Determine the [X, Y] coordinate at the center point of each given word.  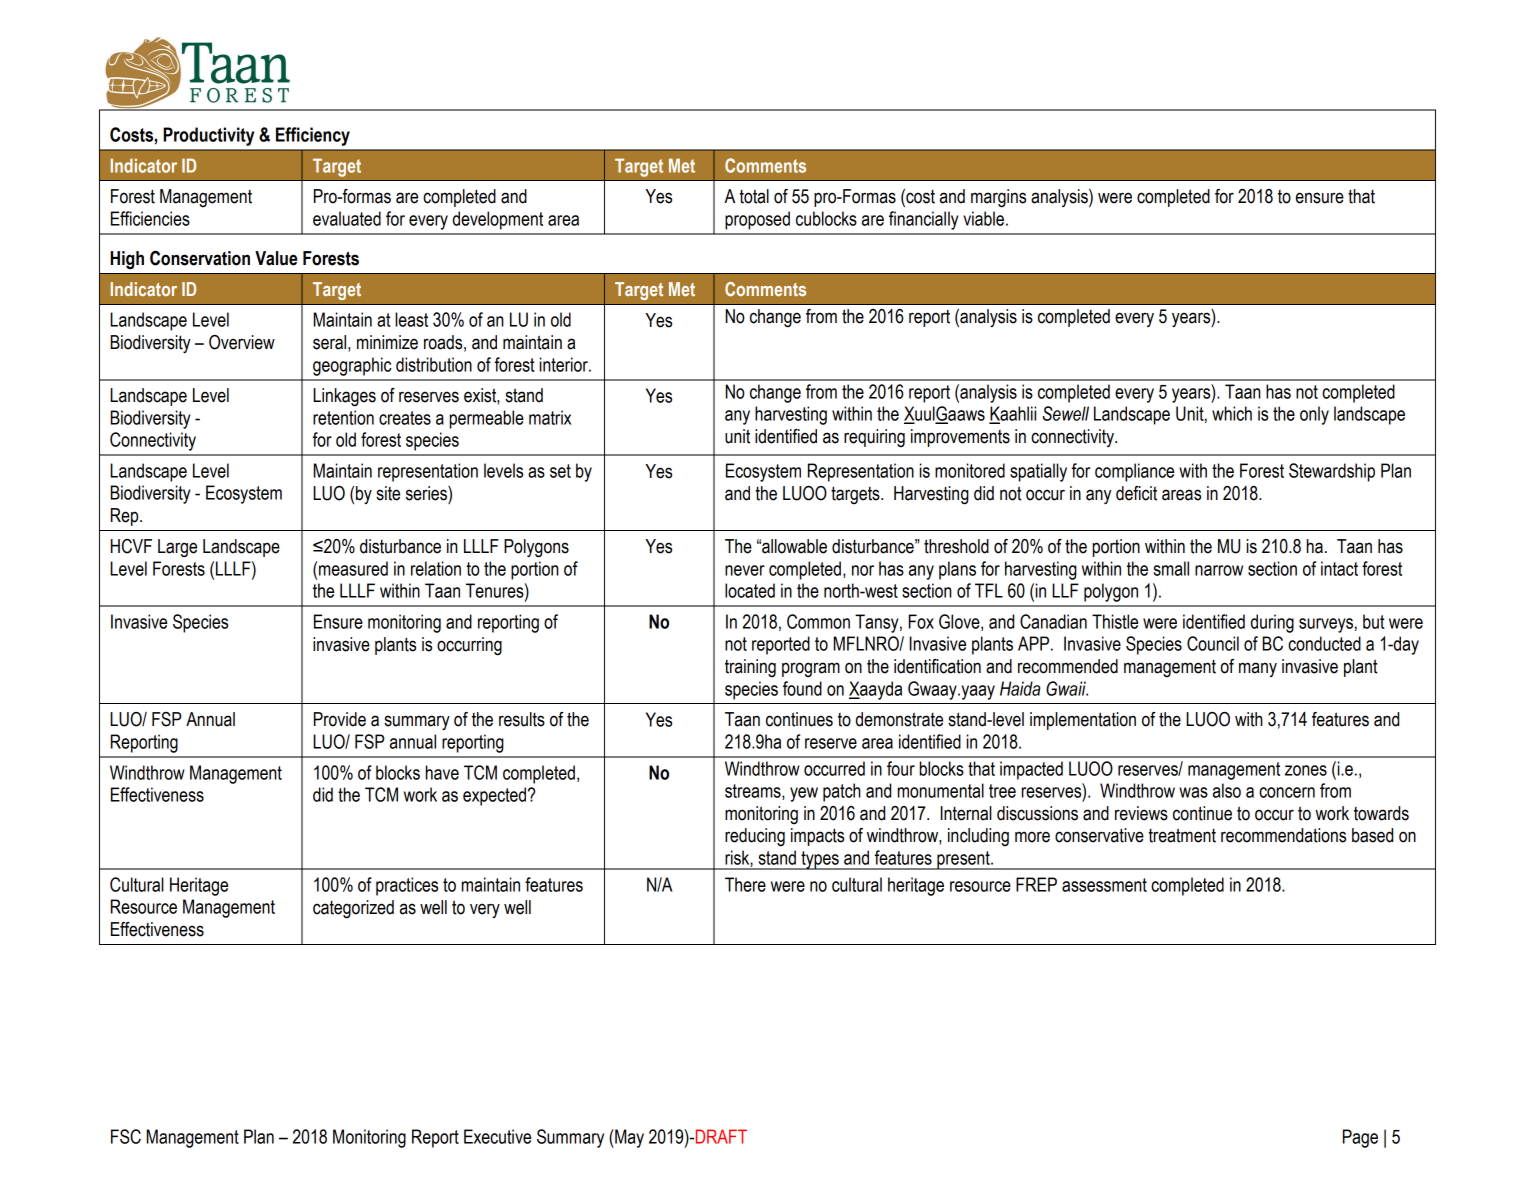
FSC [126, 1136]
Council [1213, 643]
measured [353, 568]
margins [998, 198]
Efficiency [313, 136]
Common [818, 621]
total [754, 196]
